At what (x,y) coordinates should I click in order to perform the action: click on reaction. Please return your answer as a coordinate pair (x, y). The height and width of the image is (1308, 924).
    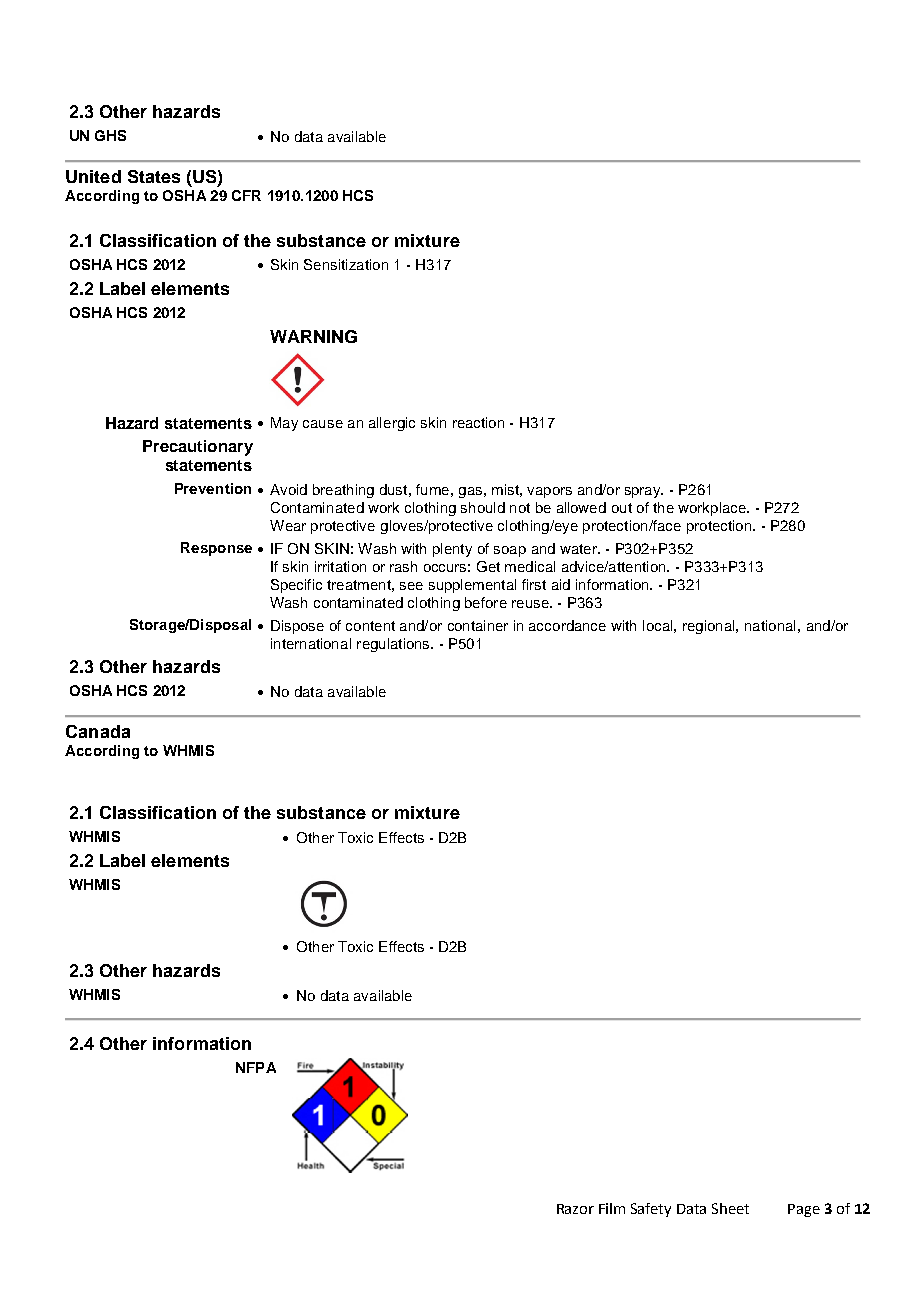
    Looking at the image, I should click on (478, 422).
